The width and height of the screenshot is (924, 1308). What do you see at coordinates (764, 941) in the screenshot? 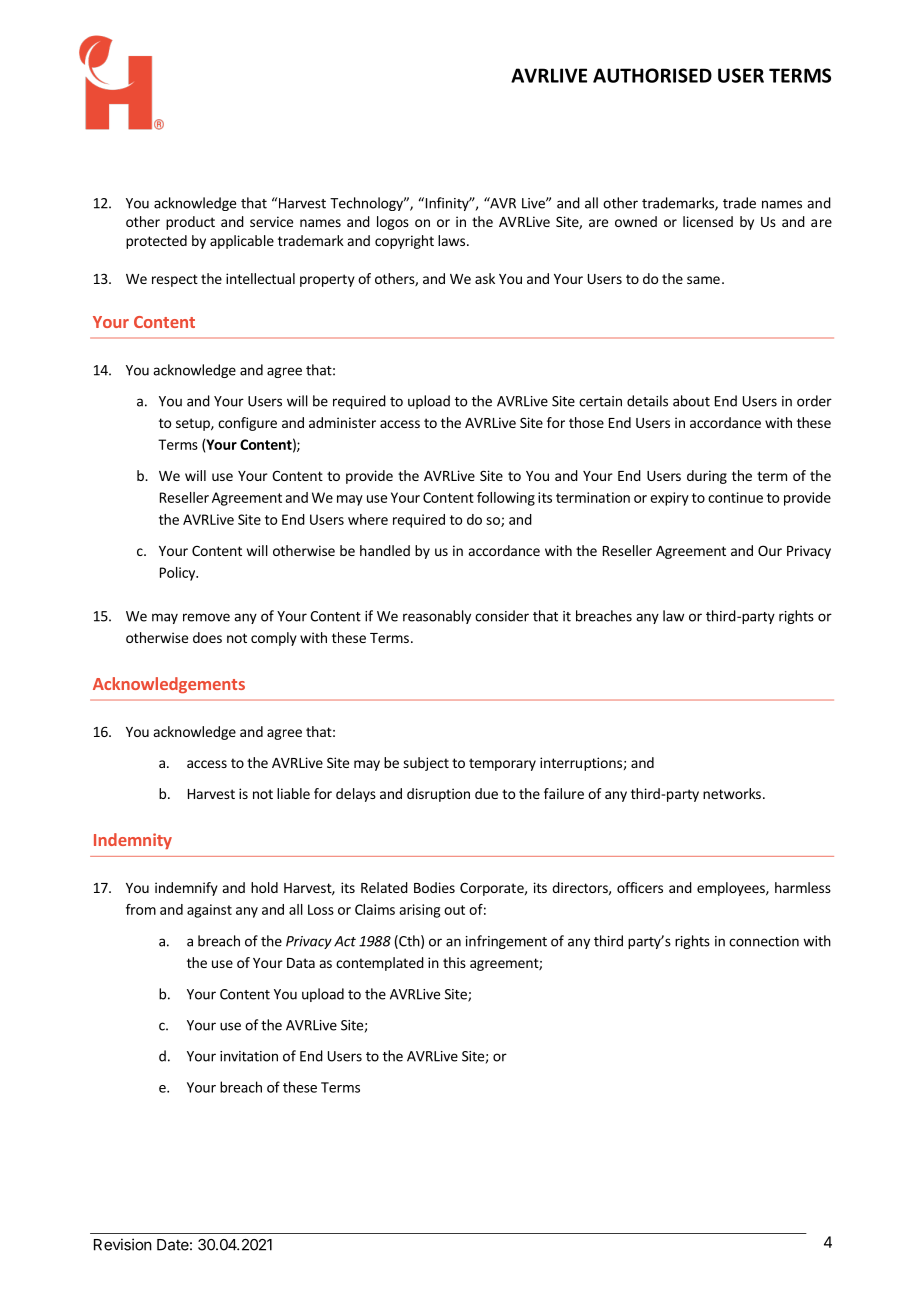
I see `connection` at bounding box center [764, 941].
